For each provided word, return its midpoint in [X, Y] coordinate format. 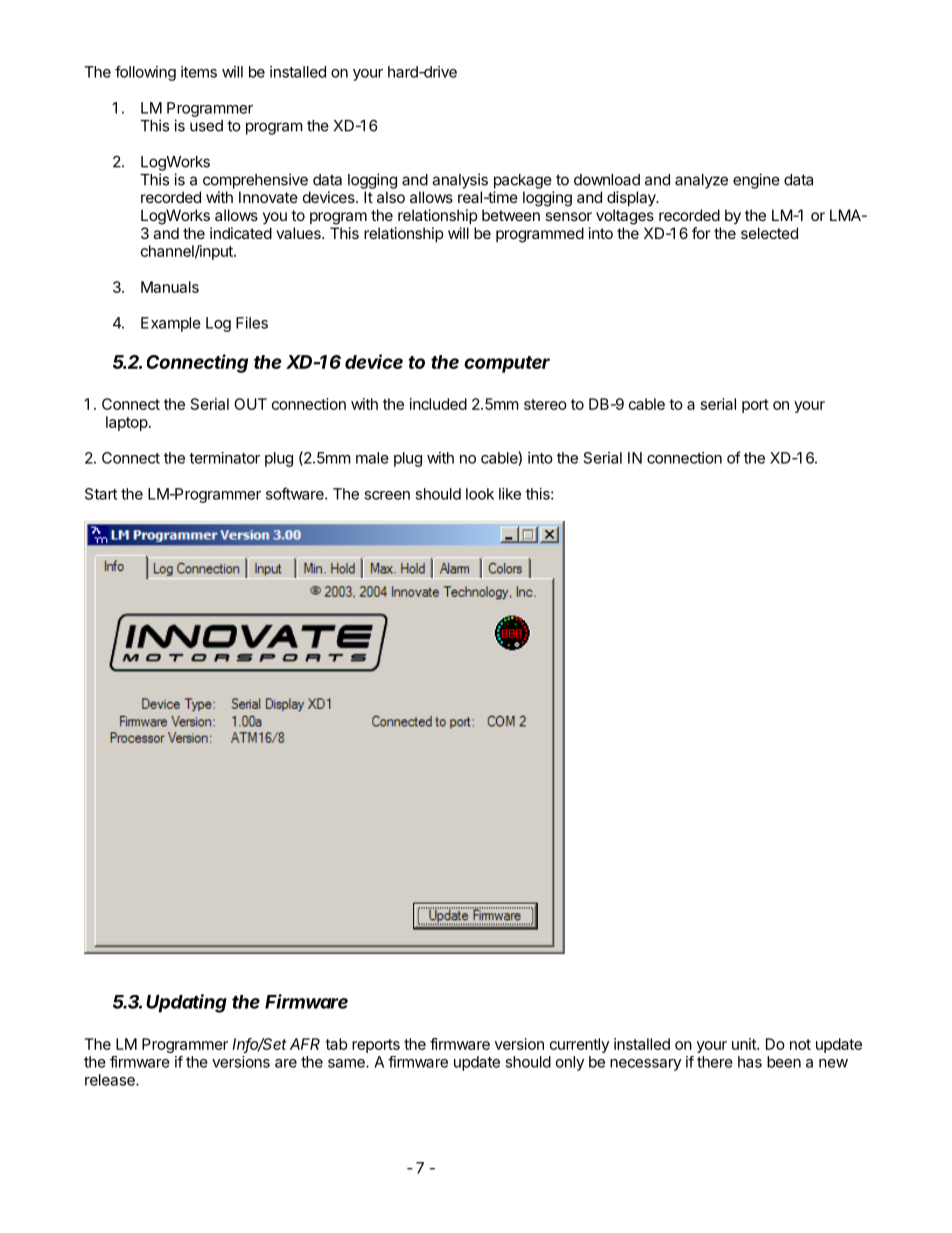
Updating [186, 1003]
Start [101, 494]
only [570, 1063]
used [206, 126]
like [510, 494]
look [480, 494]
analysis [460, 181]
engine [756, 181]
